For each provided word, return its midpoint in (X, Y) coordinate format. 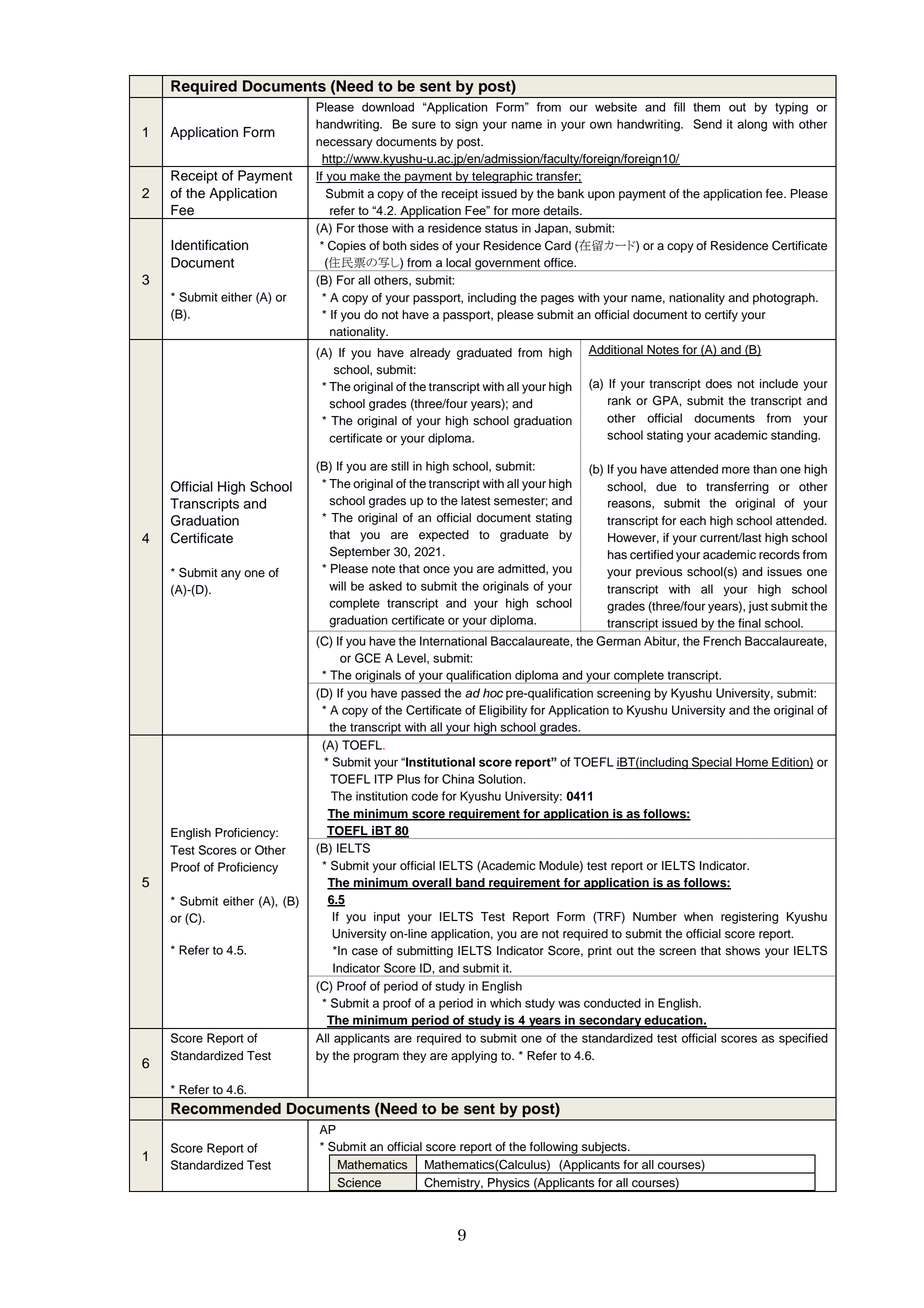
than (765, 469)
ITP (384, 779)
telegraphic (502, 177)
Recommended (226, 1109)
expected (444, 536)
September (360, 552)
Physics (509, 1185)
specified (803, 1039)
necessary (344, 144)
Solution (500, 779)
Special (712, 763)
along (752, 125)
